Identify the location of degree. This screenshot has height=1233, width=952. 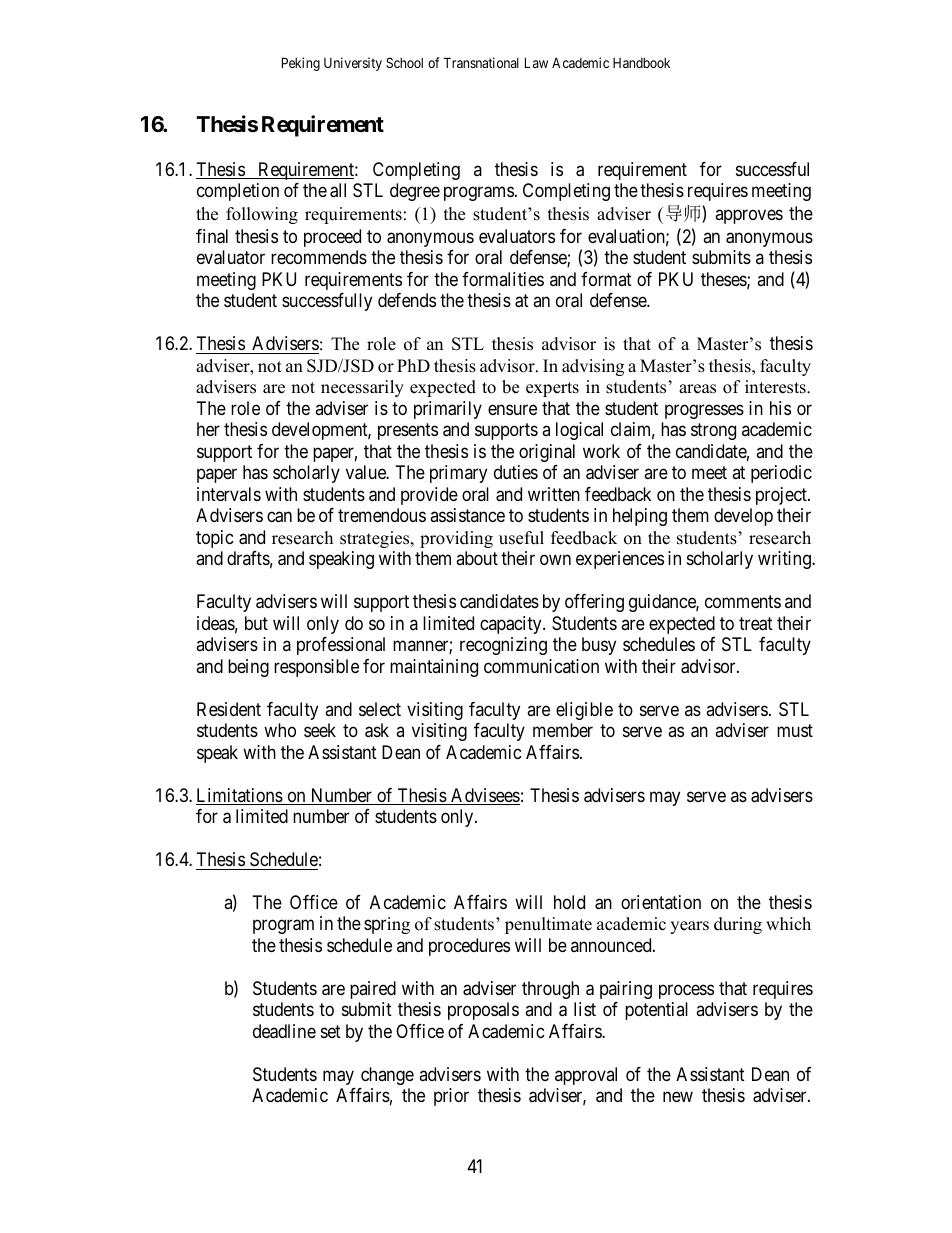
(415, 192).
